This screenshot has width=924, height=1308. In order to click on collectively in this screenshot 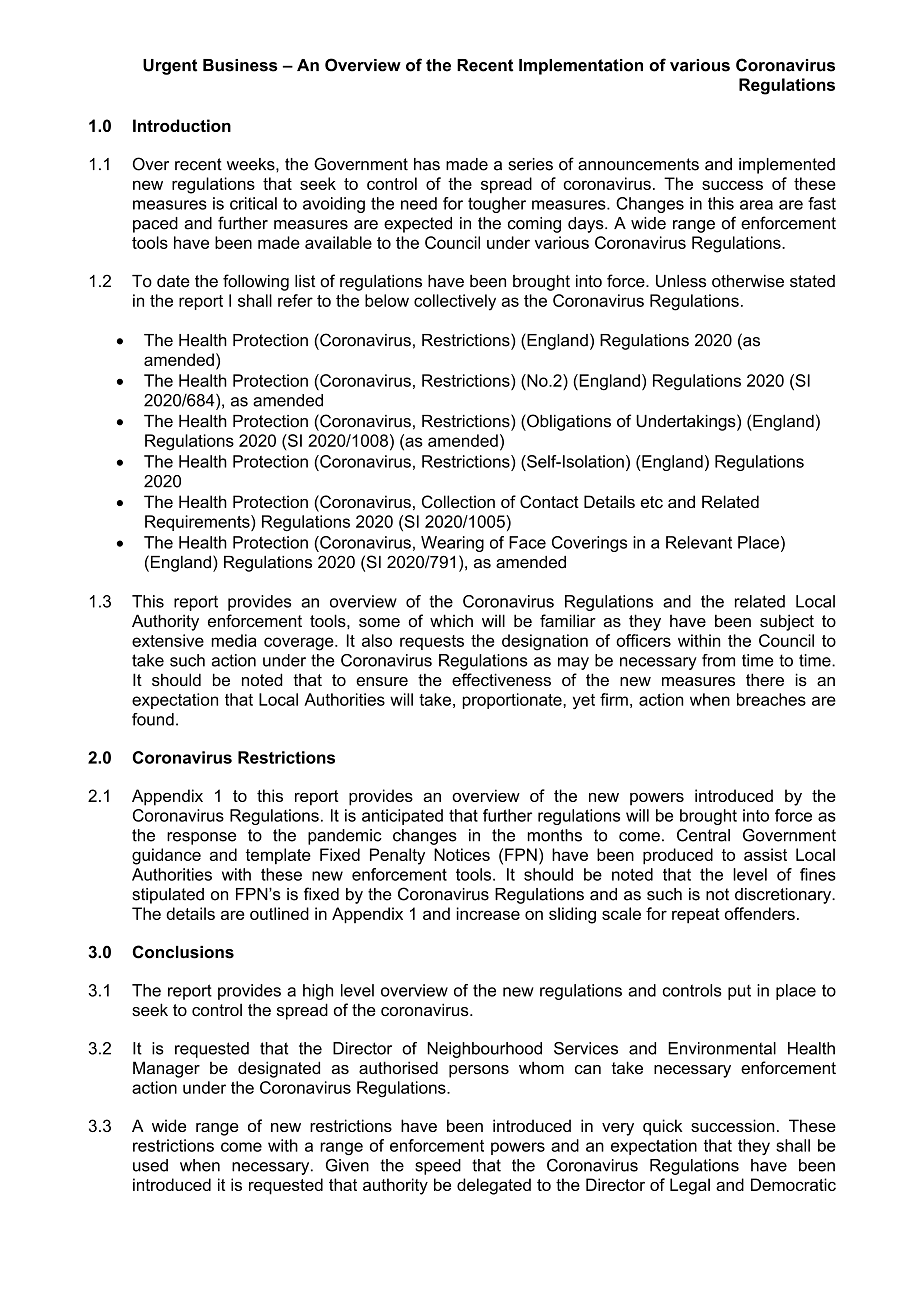, I will do `click(455, 302)`.
